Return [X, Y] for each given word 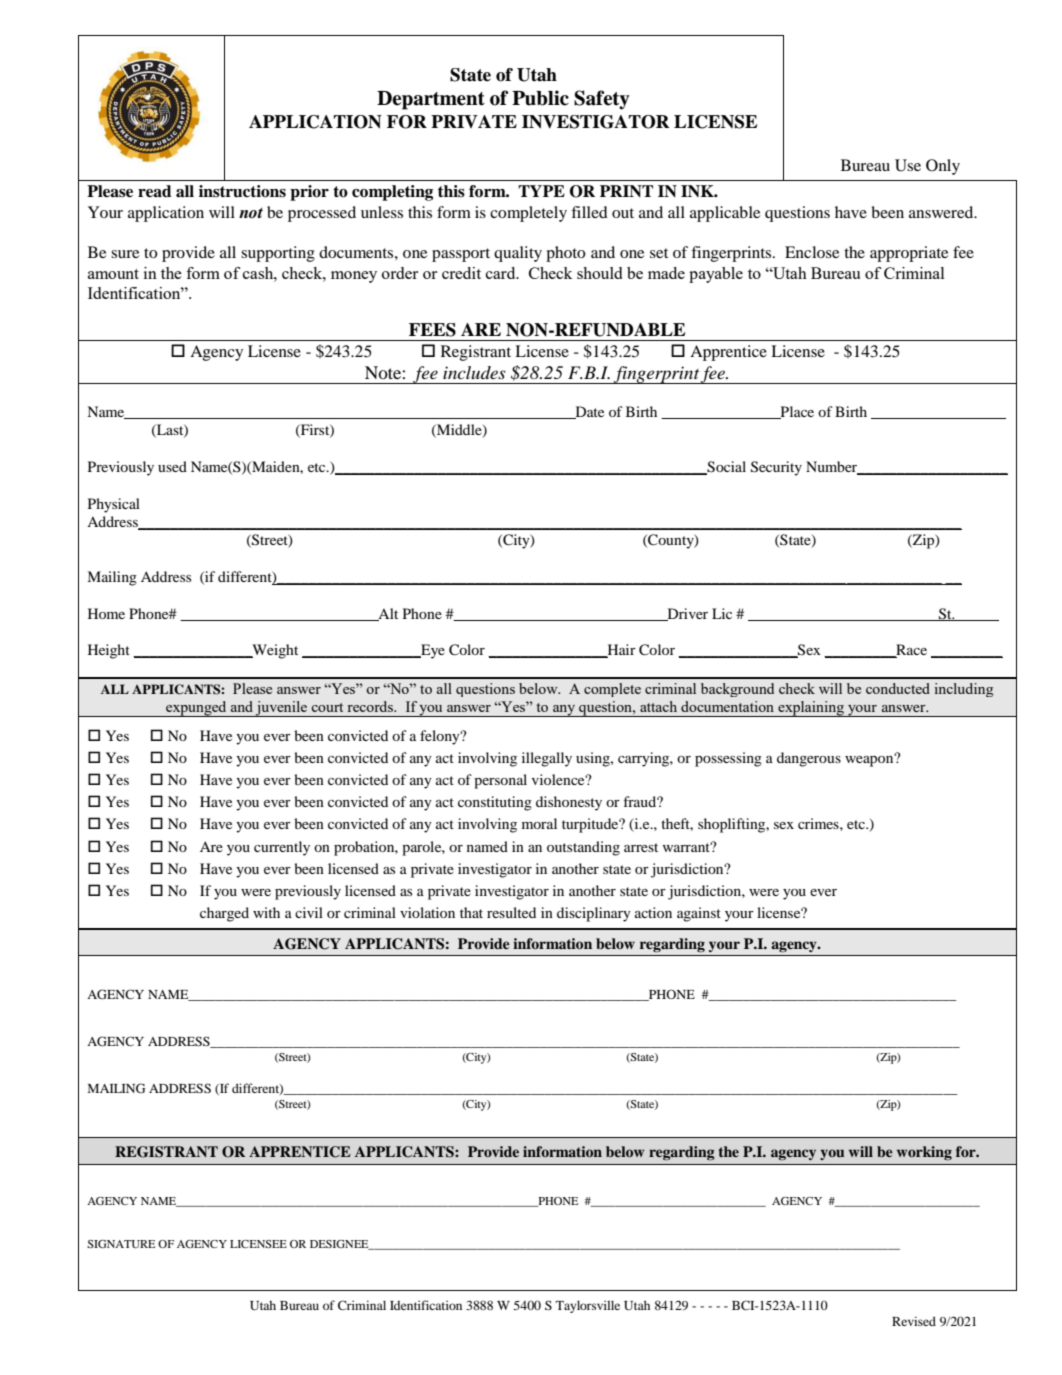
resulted [511, 912]
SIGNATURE [121, 1244]
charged [224, 914]
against [699, 914]
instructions [242, 191]
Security [776, 468]
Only [943, 167]
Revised [914, 1321]
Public [540, 98]
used [172, 466]
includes [474, 372]
